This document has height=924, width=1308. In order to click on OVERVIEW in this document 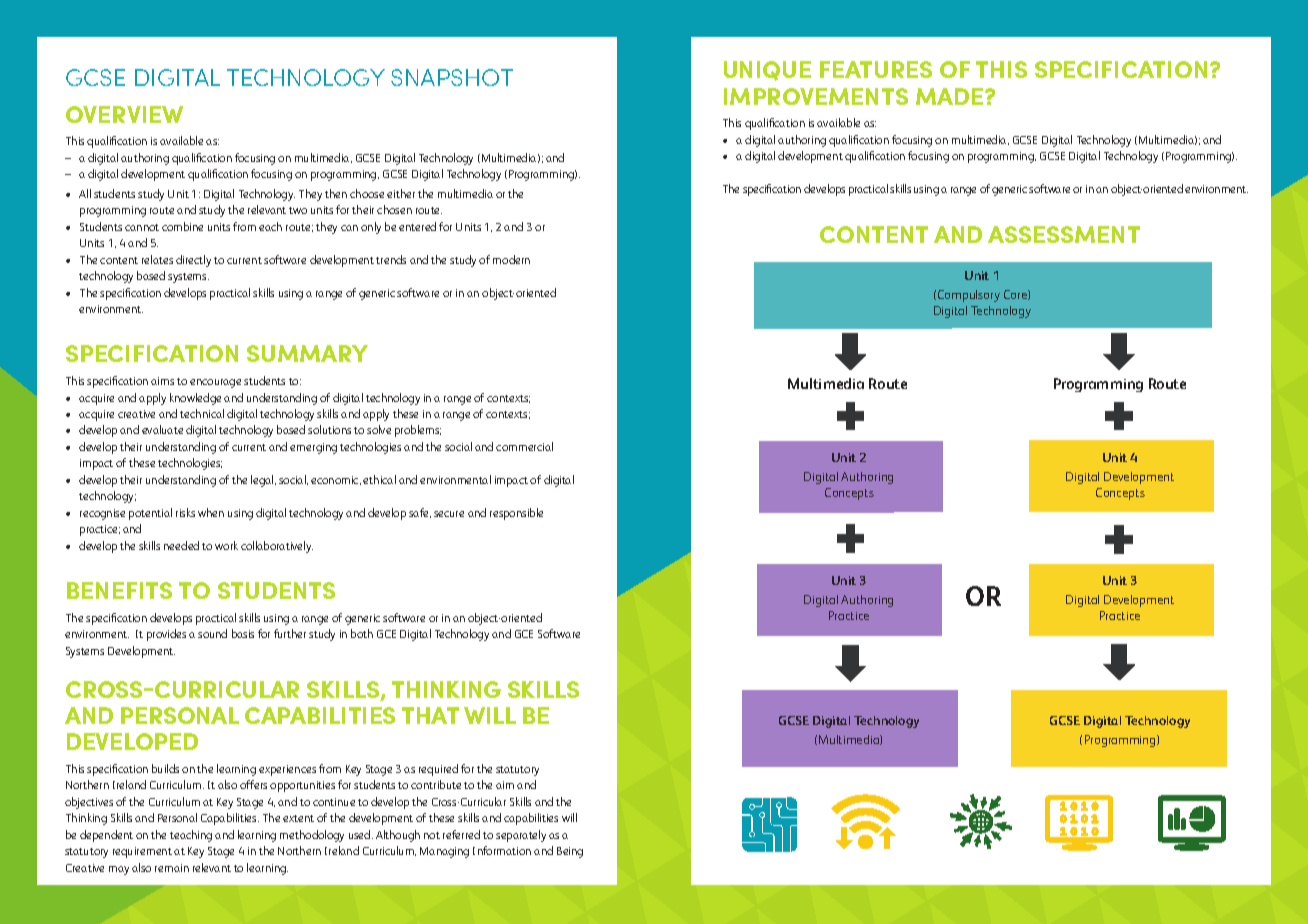, I will do `click(124, 114)`.
